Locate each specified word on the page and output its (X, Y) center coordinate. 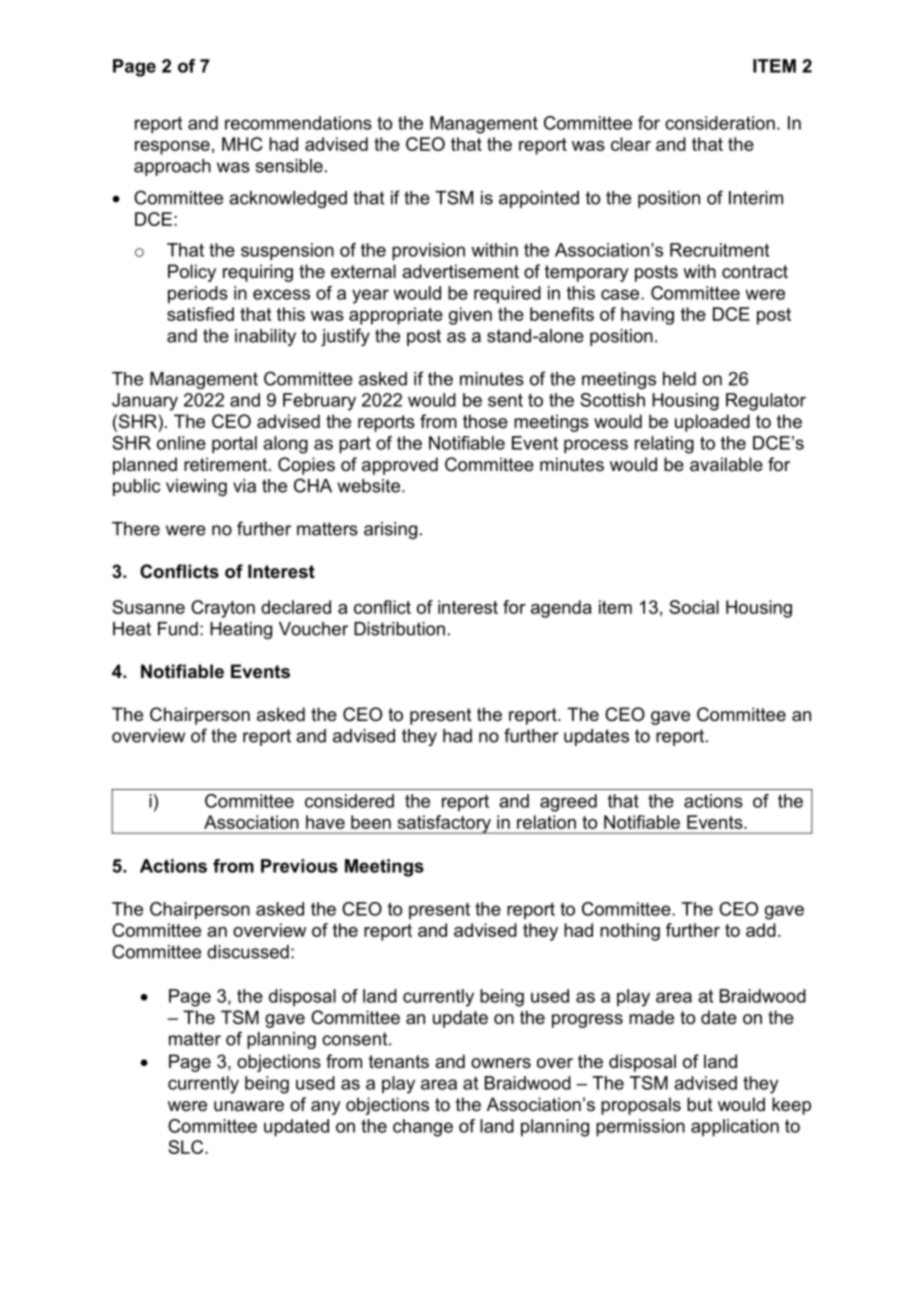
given (470, 316)
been (371, 822)
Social (694, 607)
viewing (196, 487)
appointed (539, 199)
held (679, 379)
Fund (178, 629)
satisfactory (444, 824)
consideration (720, 123)
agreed (568, 803)
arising (390, 530)
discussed (248, 952)
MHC (242, 144)
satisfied (200, 314)
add (761, 930)
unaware (249, 1106)
